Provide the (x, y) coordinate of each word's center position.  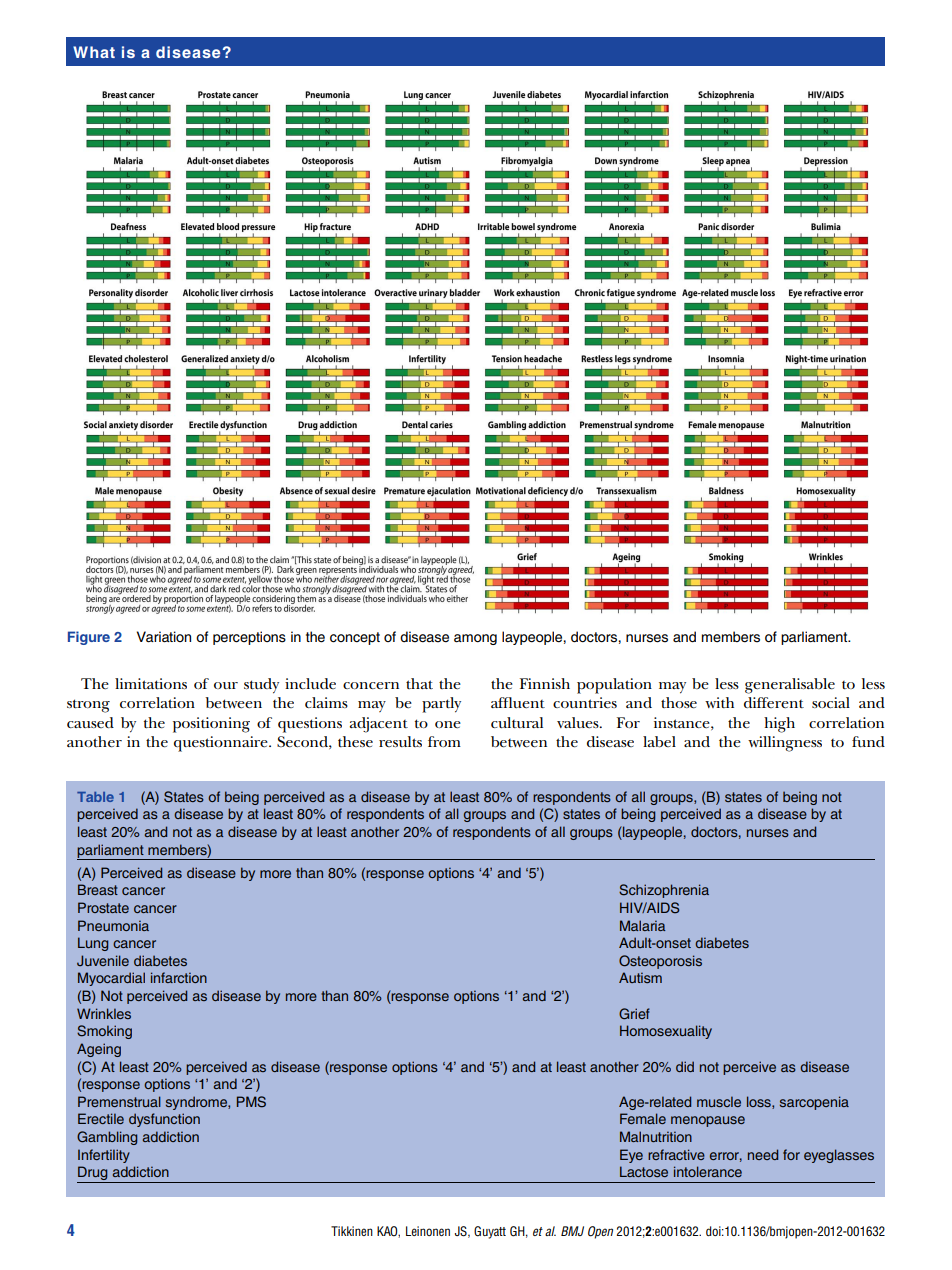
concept (355, 638)
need (763, 1154)
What (94, 52)
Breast (98, 889)
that (419, 683)
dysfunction (164, 1120)
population (614, 686)
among (475, 639)
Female (643, 1118)
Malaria (643, 925)
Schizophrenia (664, 891)
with (719, 702)
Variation (164, 637)
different (774, 703)
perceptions (249, 638)
